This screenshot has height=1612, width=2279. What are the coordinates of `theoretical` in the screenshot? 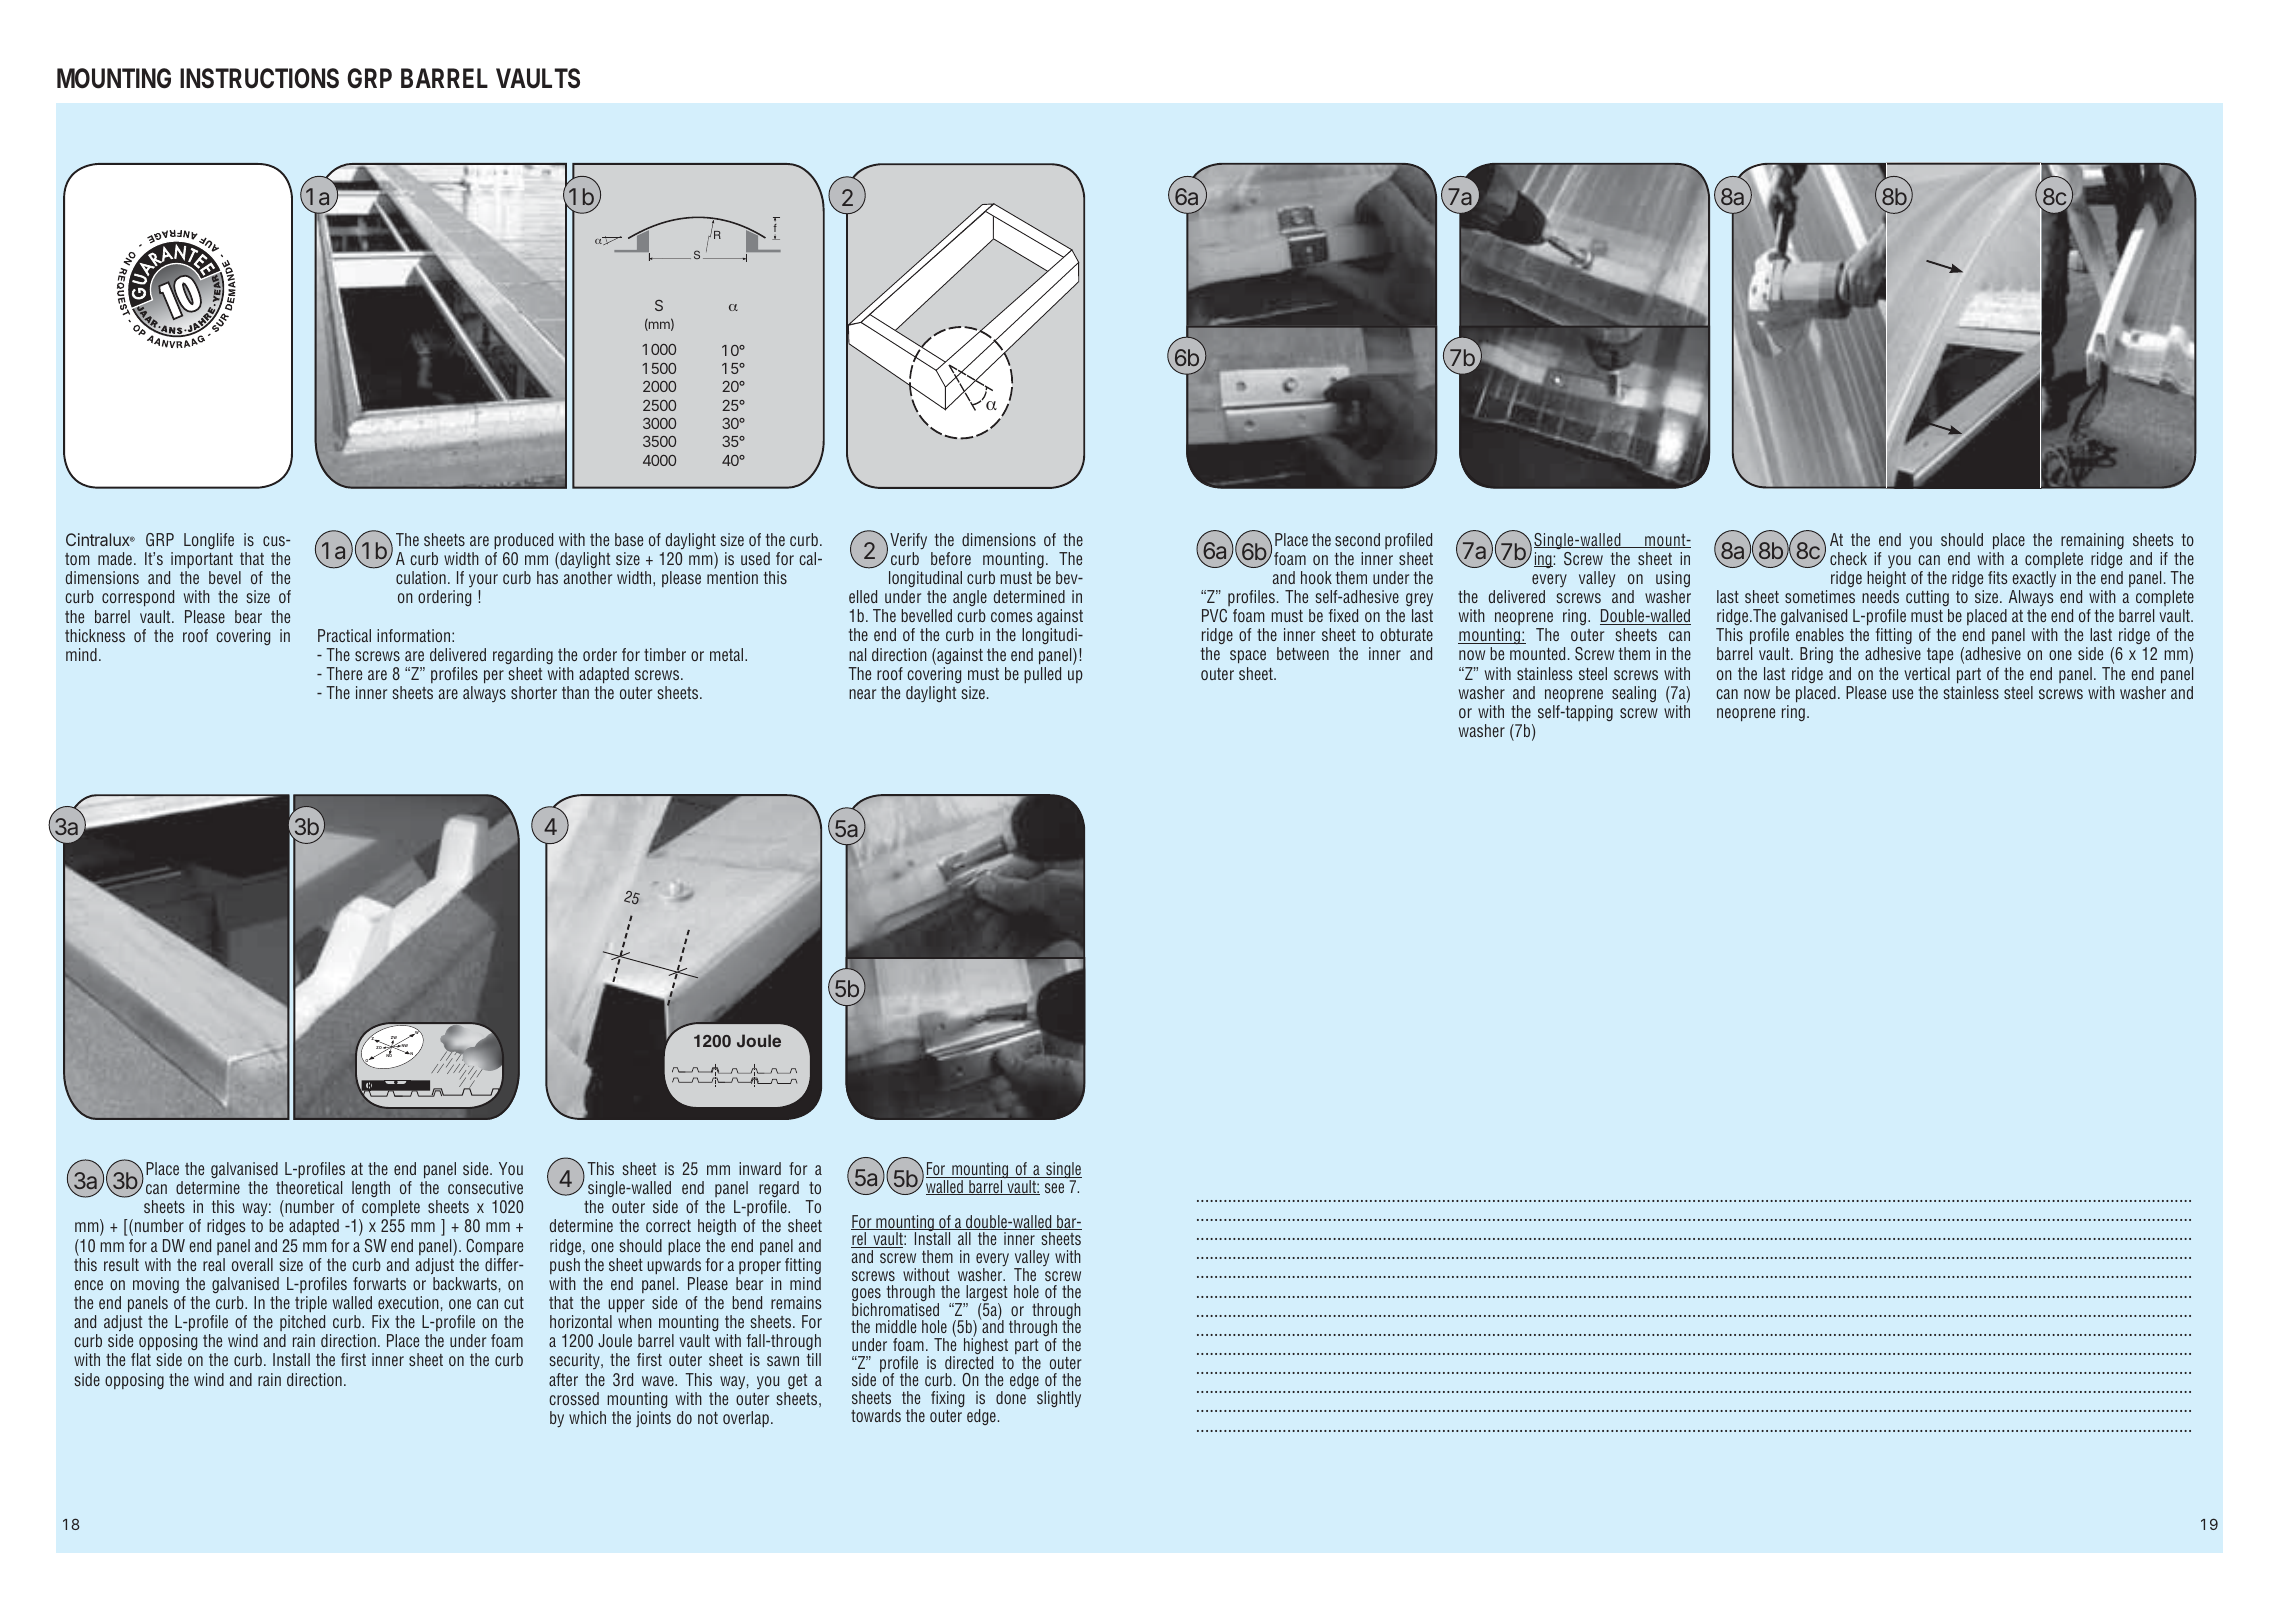 It's located at (309, 1187).
